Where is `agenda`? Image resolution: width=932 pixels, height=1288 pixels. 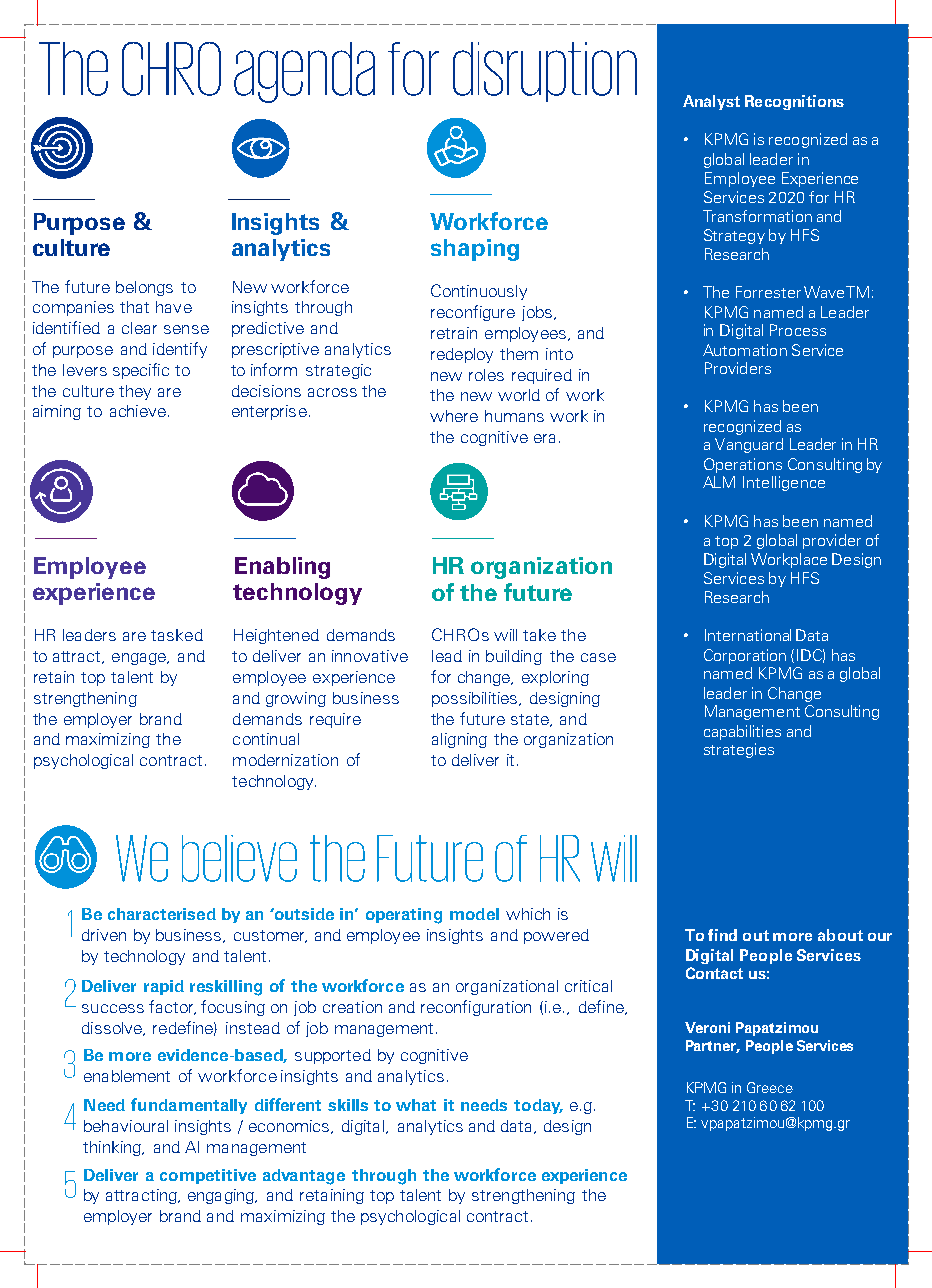
agenda is located at coordinates (304, 72).
